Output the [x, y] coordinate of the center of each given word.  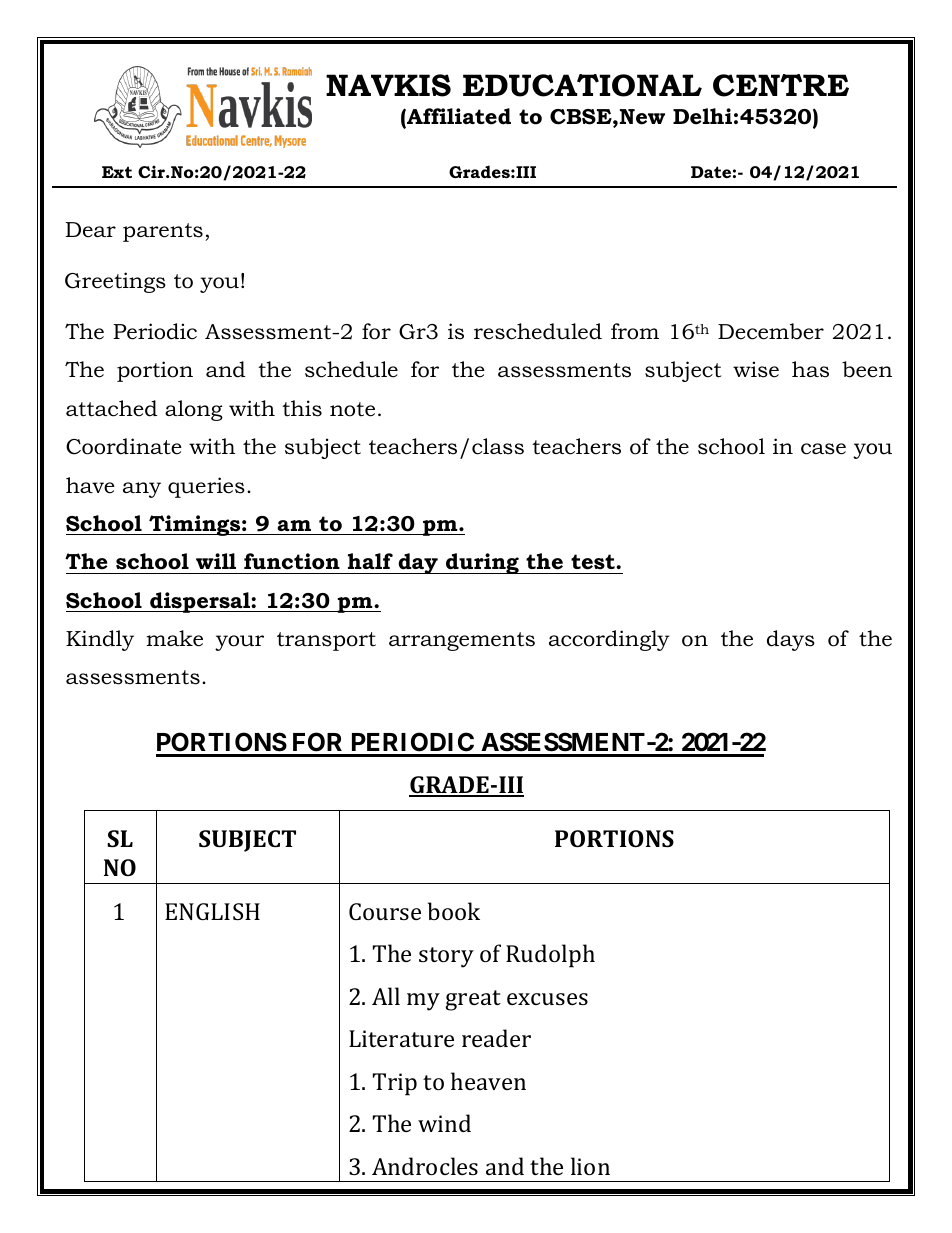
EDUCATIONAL [582, 85]
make [174, 638]
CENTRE [781, 85]
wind [444, 1123]
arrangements [462, 641]
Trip [395, 1084]
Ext [117, 172]
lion [590, 1166]
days [791, 640]
